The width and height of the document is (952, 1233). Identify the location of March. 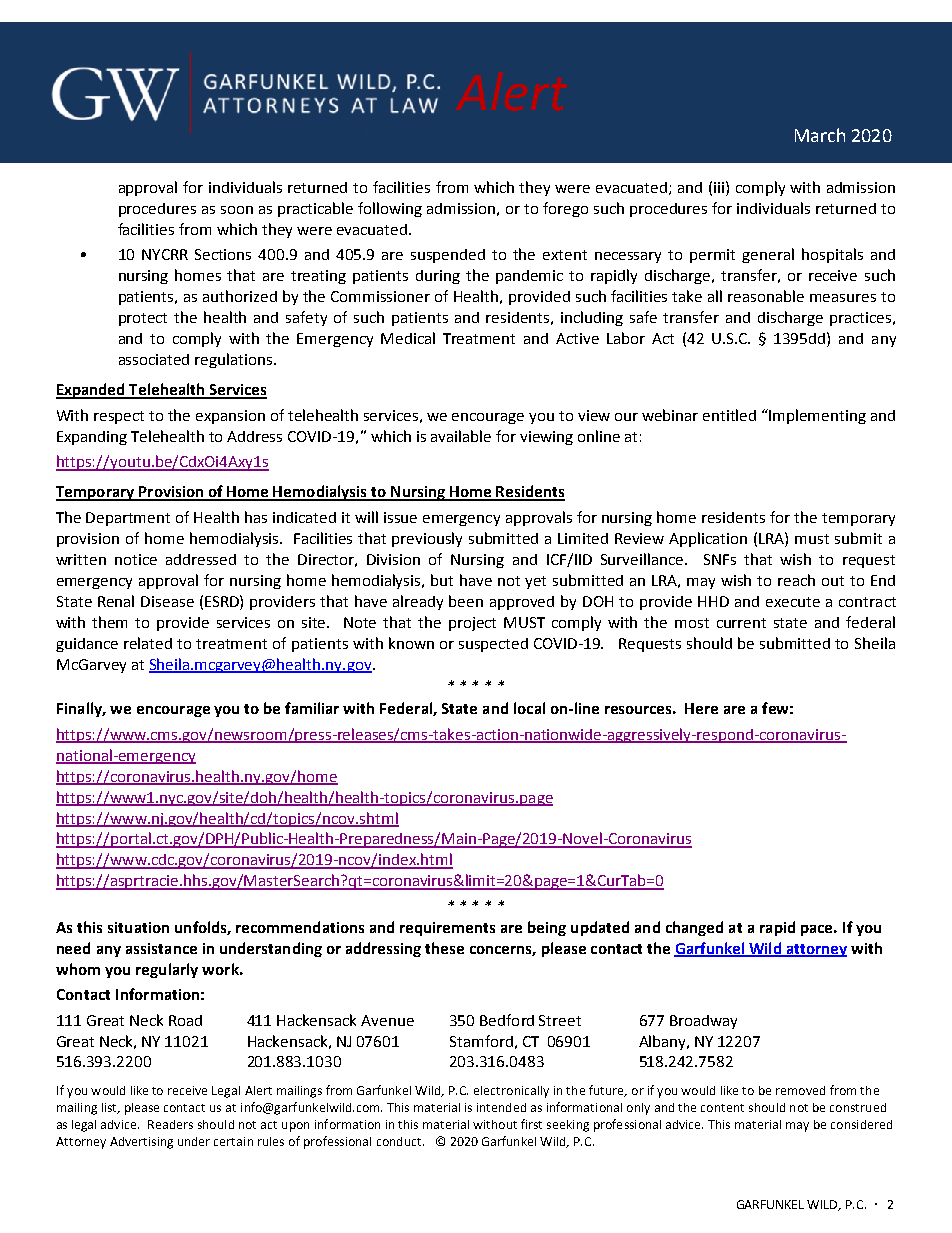
(820, 135).
